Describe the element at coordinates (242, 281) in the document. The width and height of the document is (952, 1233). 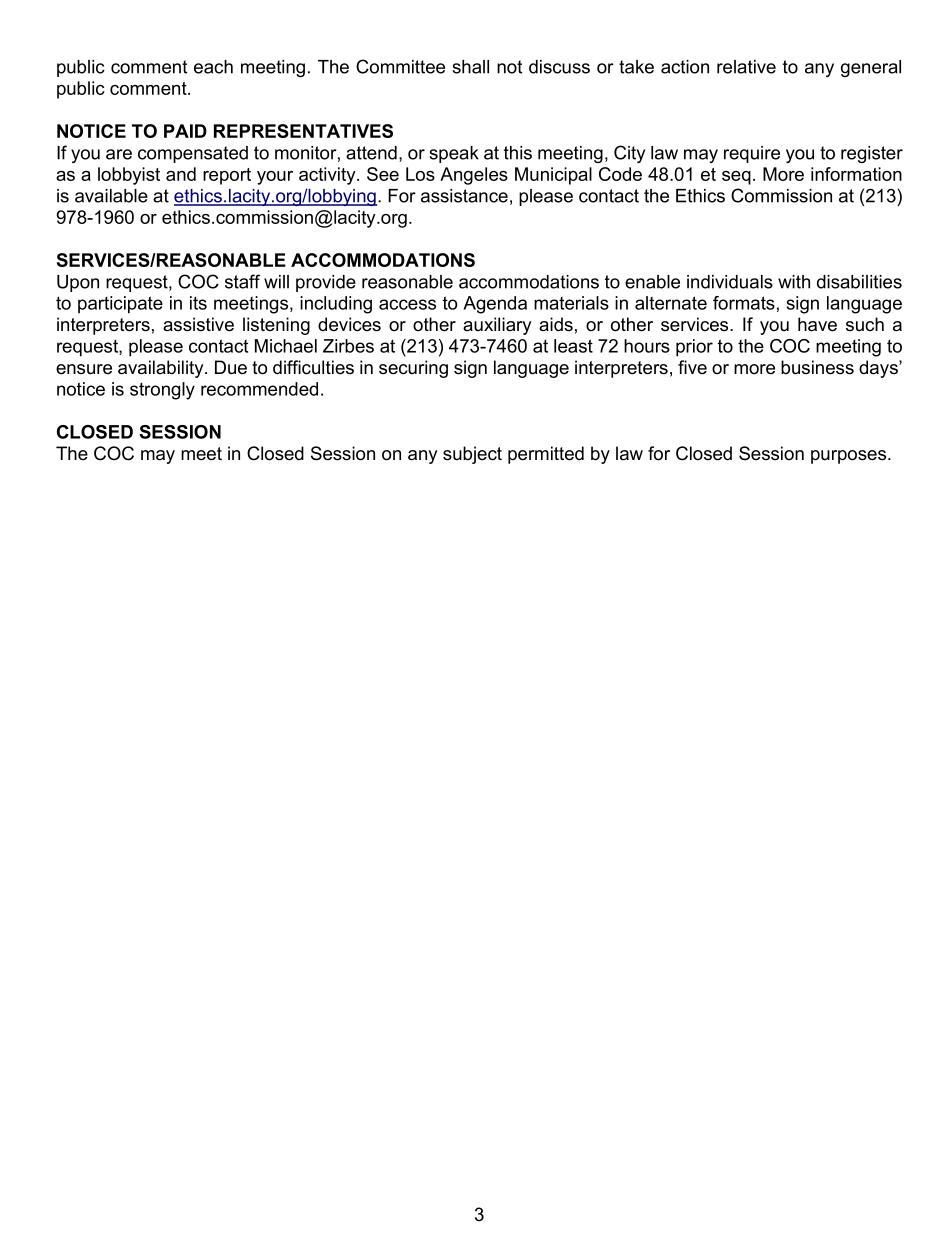
I see `staff` at that location.
